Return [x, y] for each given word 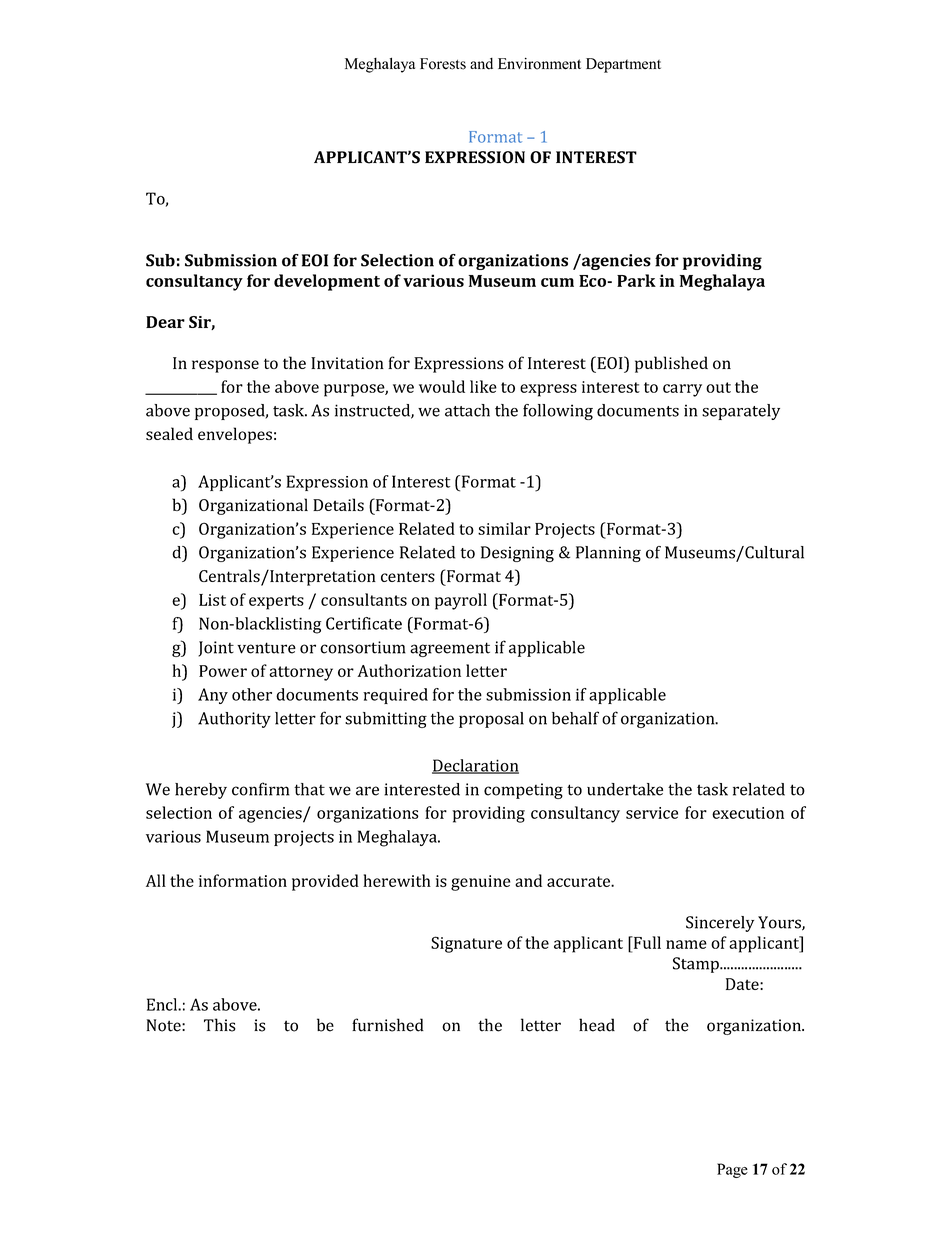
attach [467, 410]
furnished [388, 1025]
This [220, 1025]
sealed [169, 433]
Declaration [475, 766]
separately [741, 412]
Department [623, 65]
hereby [201, 791]
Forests [443, 64]
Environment [539, 64]
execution [748, 813]
